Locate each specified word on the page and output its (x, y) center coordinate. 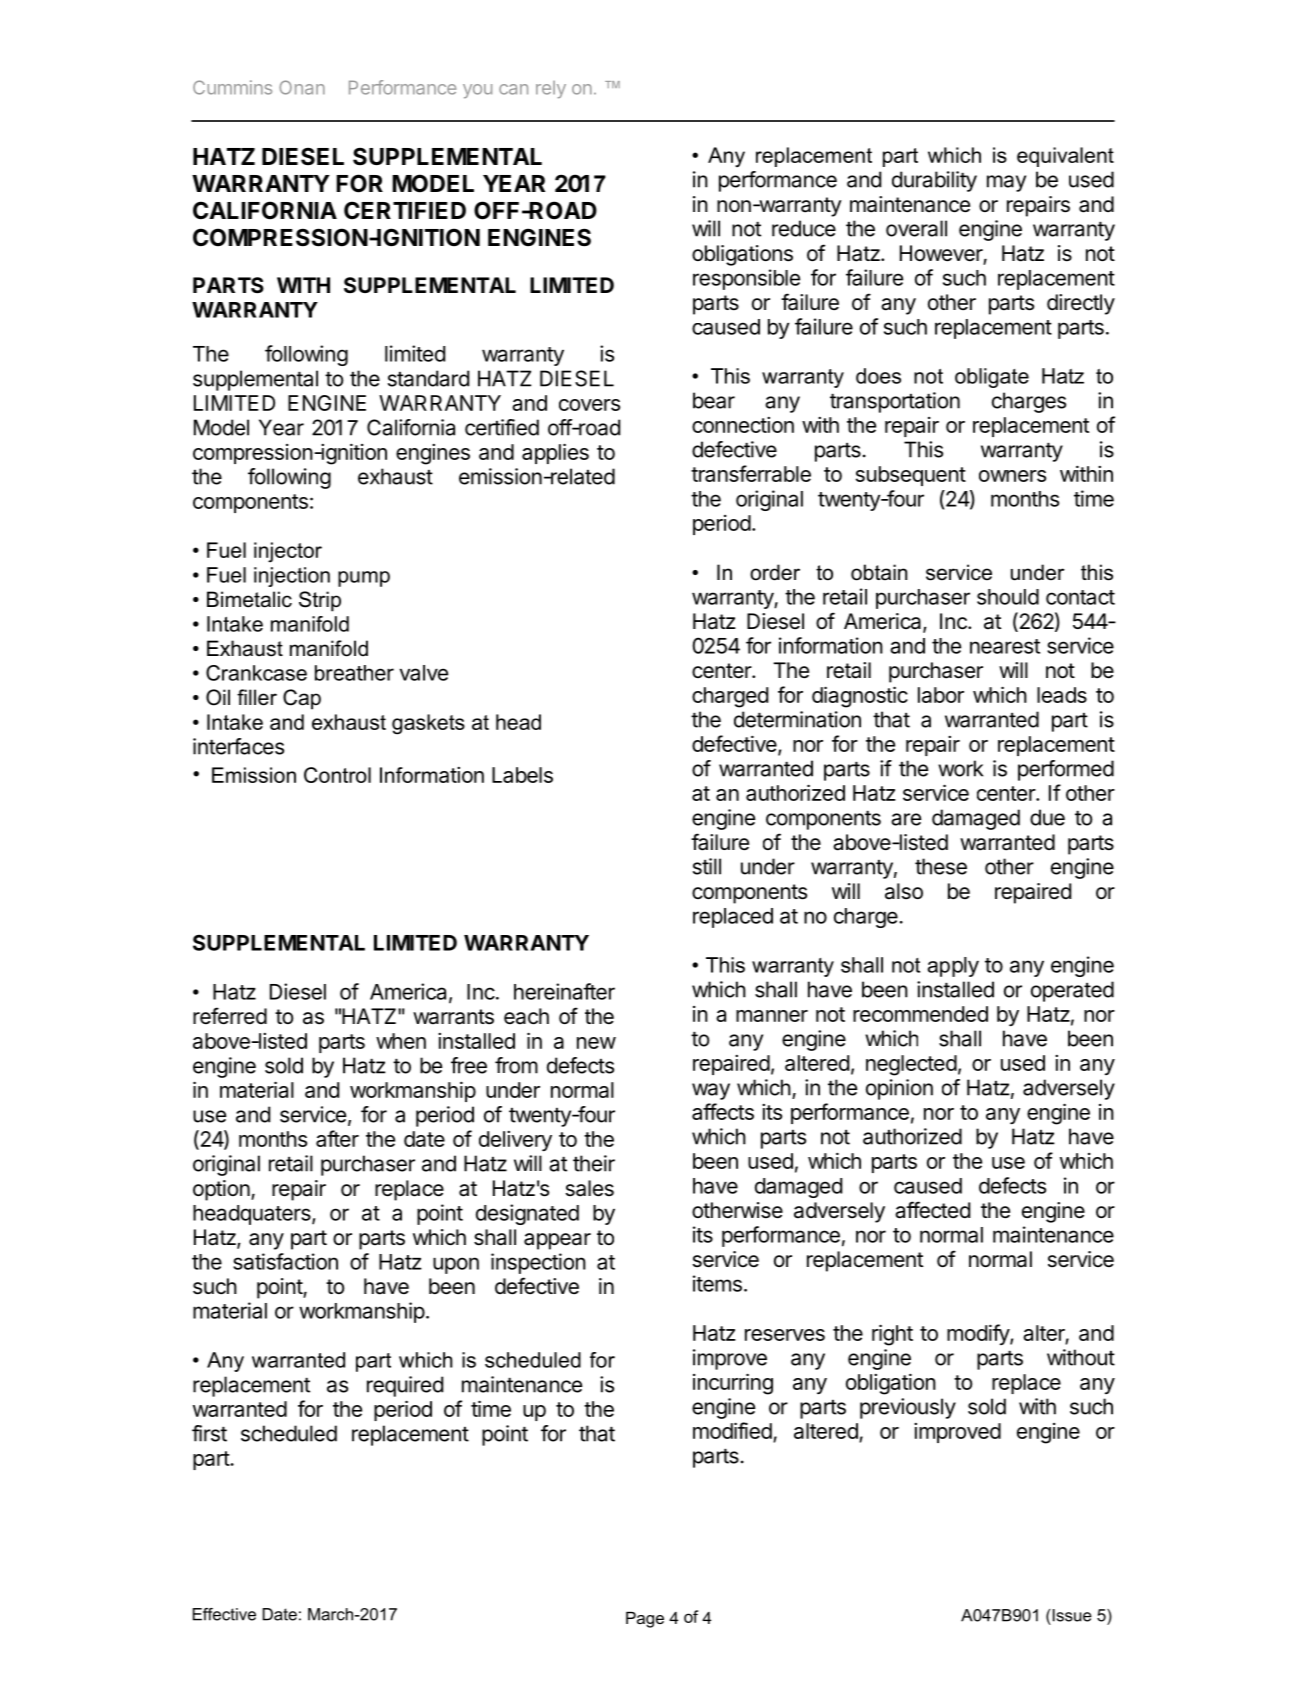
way (711, 1091)
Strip (320, 601)
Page (645, 1620)
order (775, 572)
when (401, 1041)
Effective (224, 1614)
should (1008, 597)
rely (551, 89)
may (1006, 183)
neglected (911, 1065)
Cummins (232, 87)
